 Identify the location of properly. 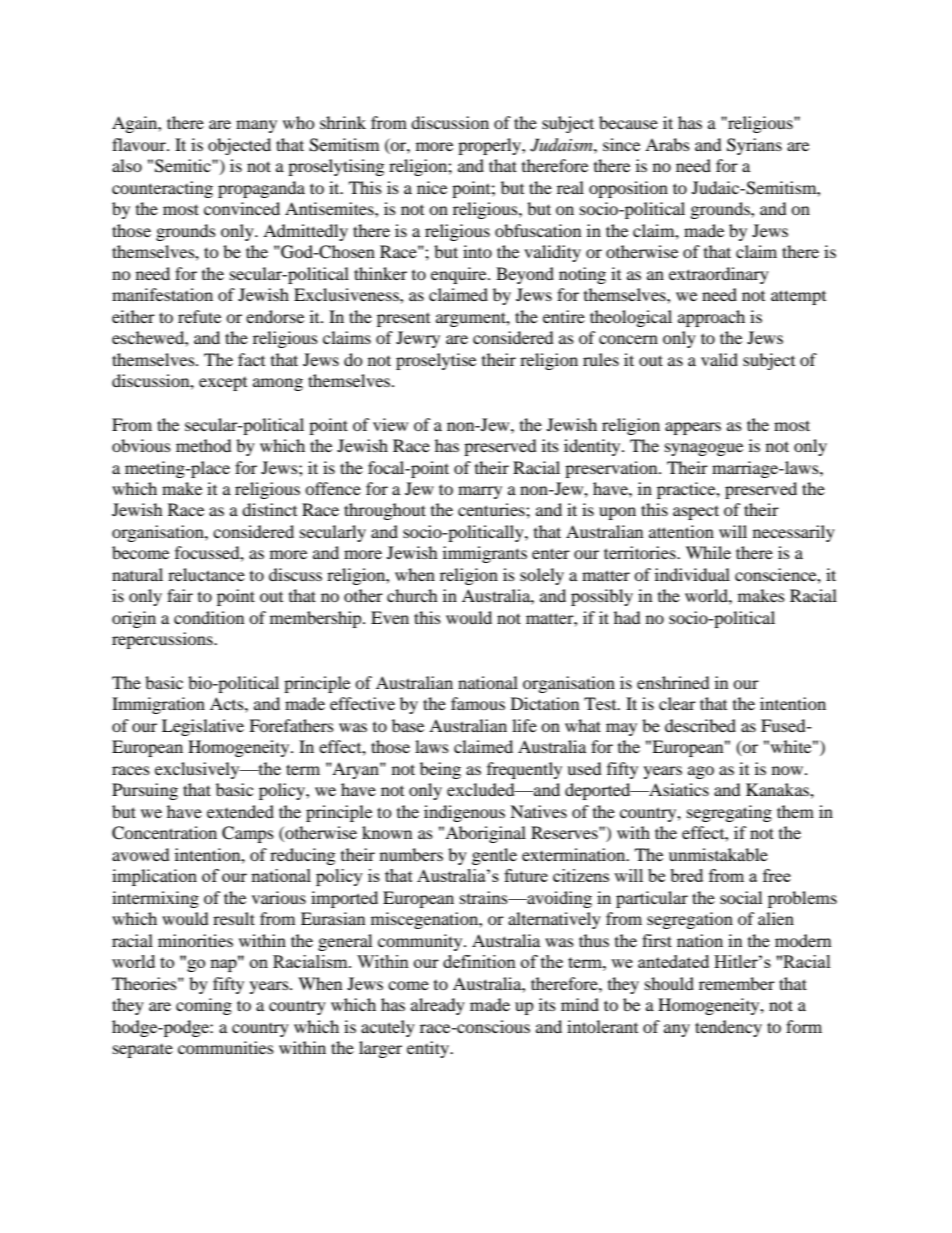
(490, 146).
